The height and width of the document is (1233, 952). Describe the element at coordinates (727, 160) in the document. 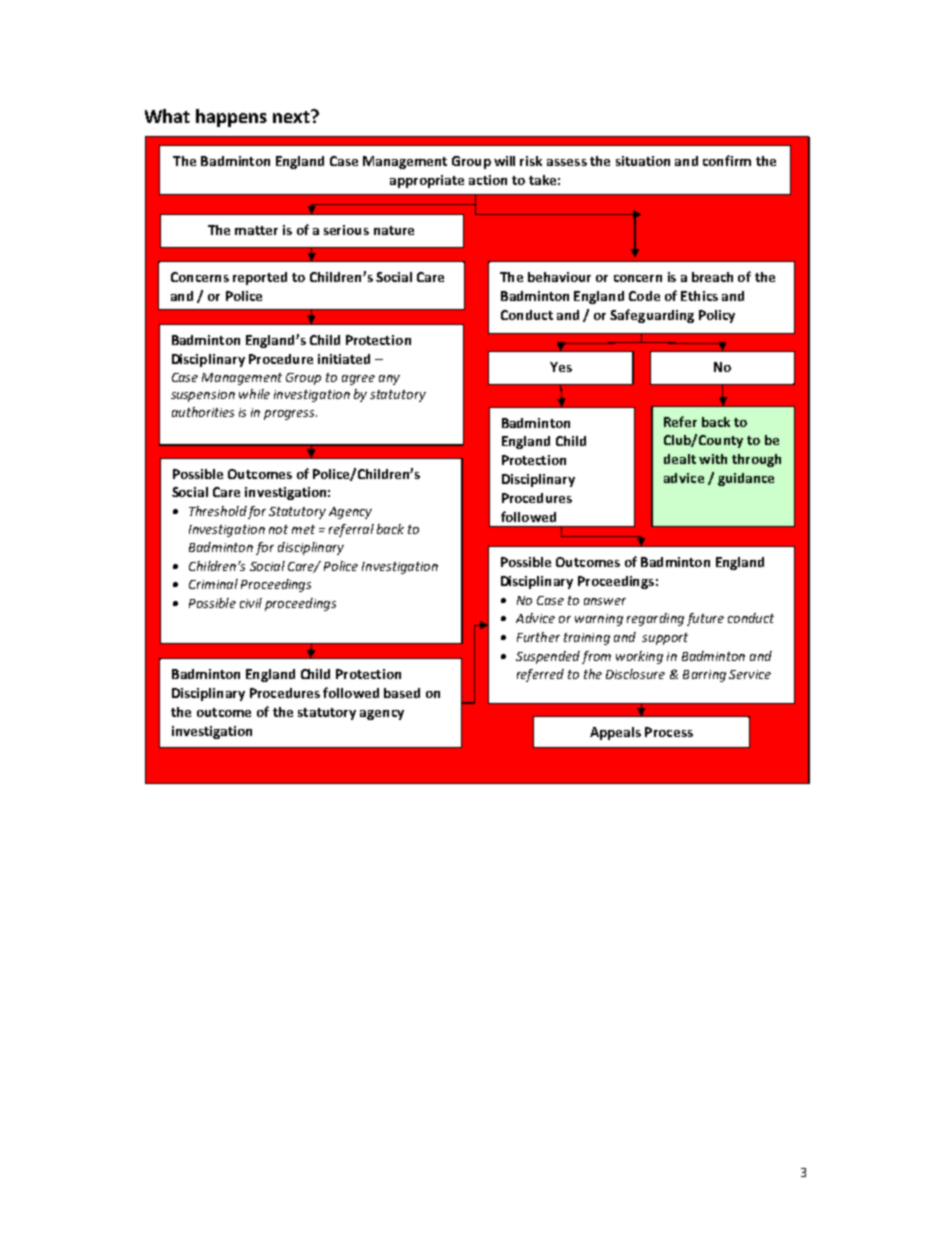

I see `confirm` at that location.
